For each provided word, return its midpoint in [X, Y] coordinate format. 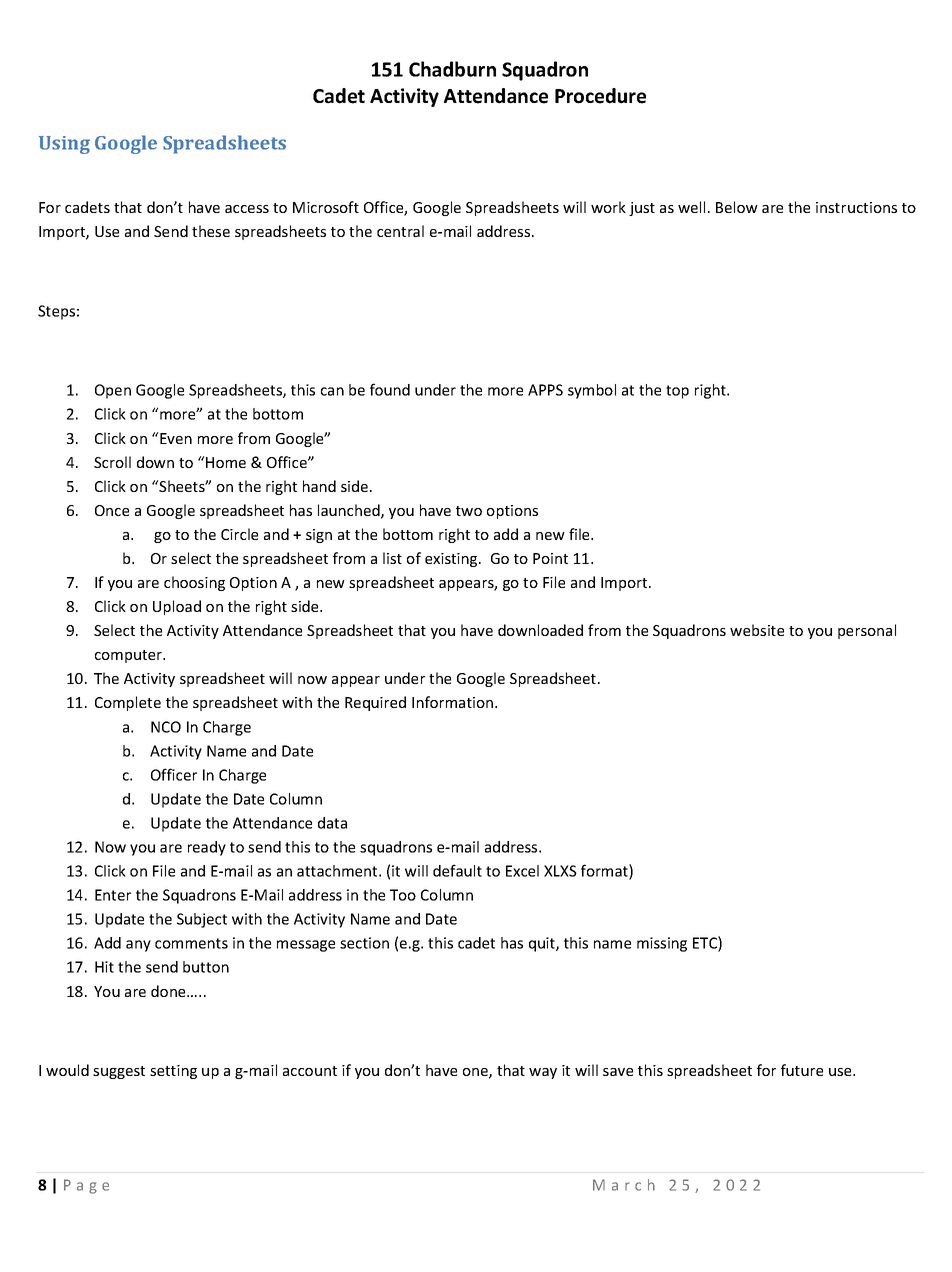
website [757, 630]
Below [737, 207]
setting [173, 1072]
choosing [194, 583]
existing [452, 560]
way [543, 1073]
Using [64, 145]
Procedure [600, 96]
